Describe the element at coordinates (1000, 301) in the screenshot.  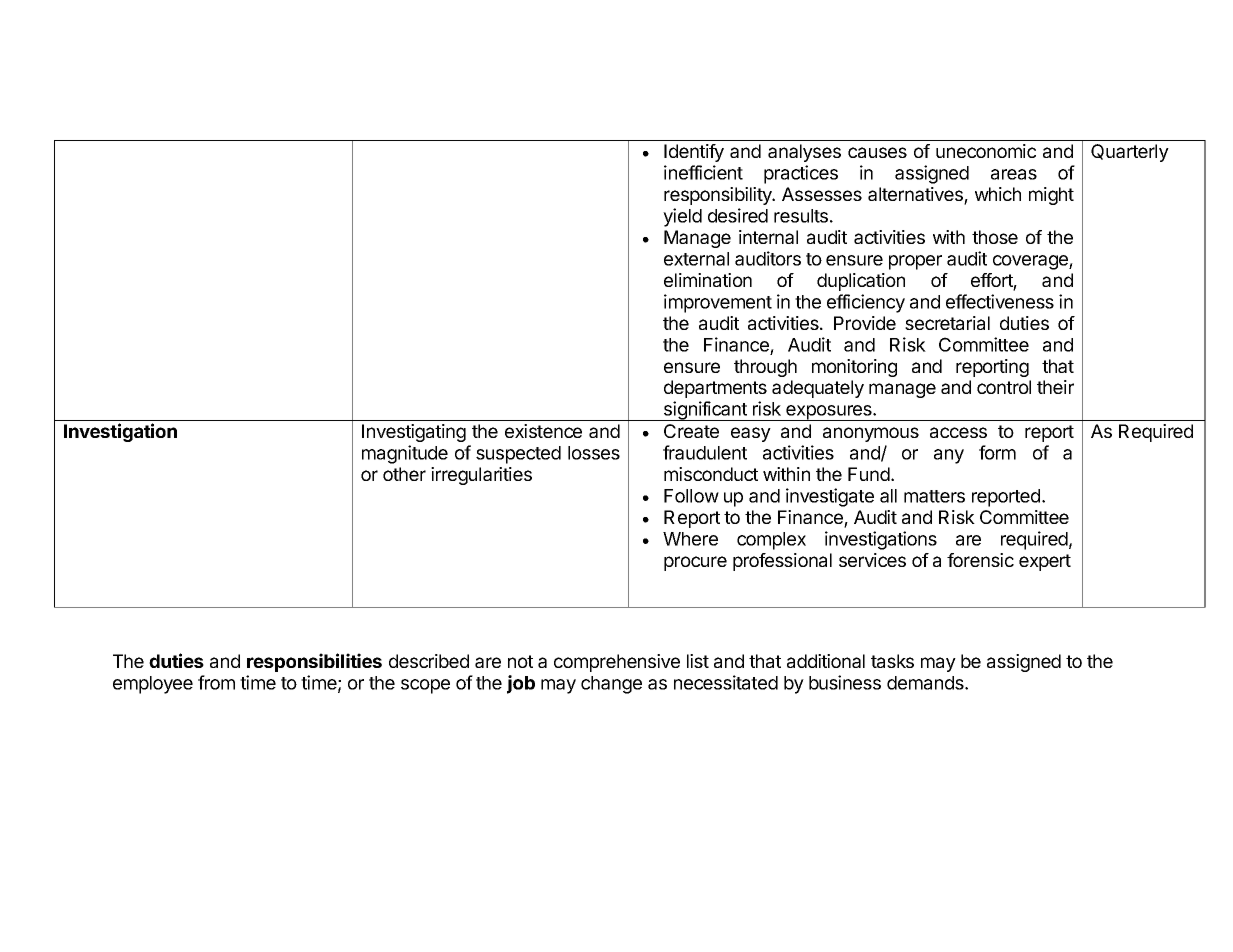
I see `effectiveness` at that location.
